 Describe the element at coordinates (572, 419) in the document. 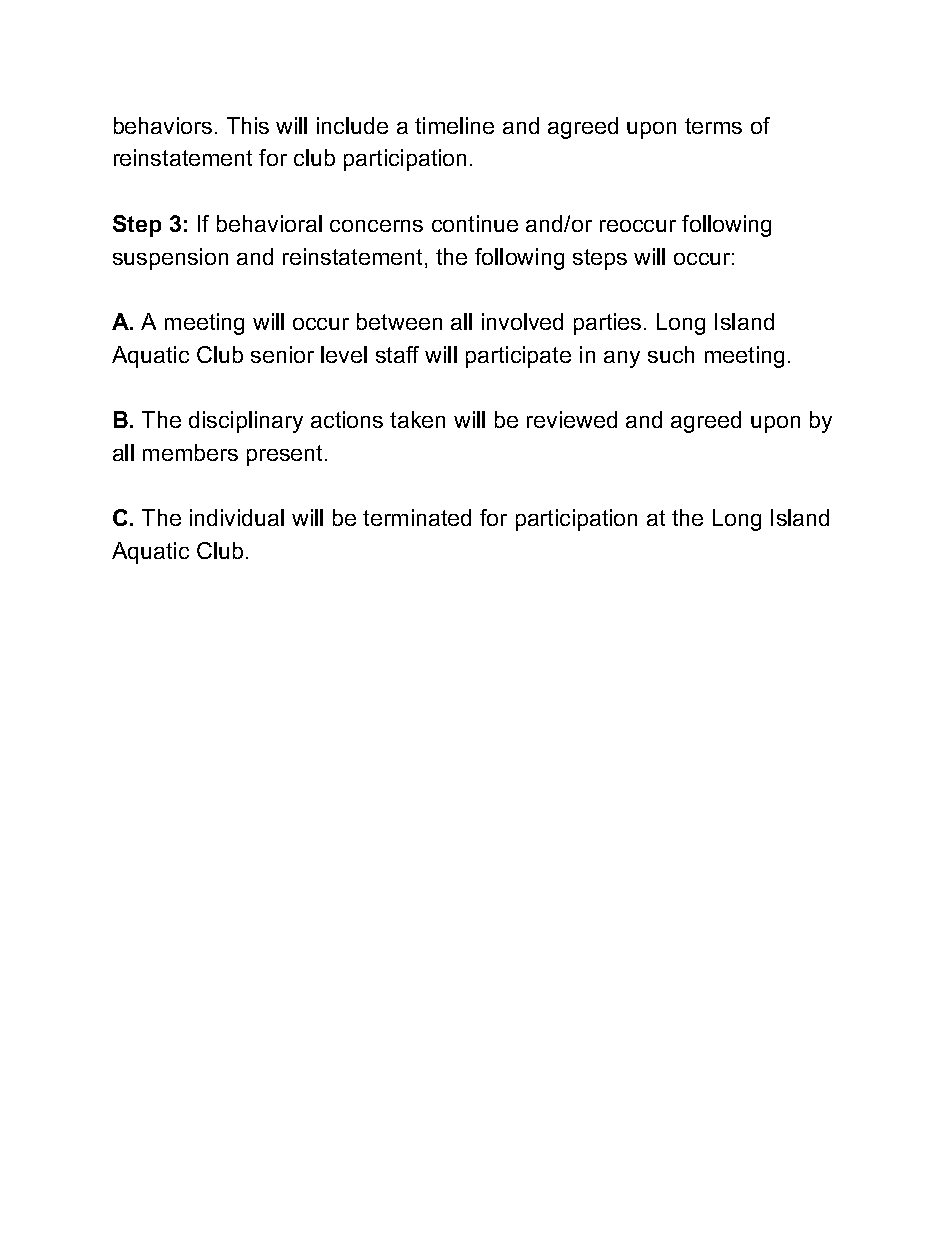

I see `reviewed` at that location.
